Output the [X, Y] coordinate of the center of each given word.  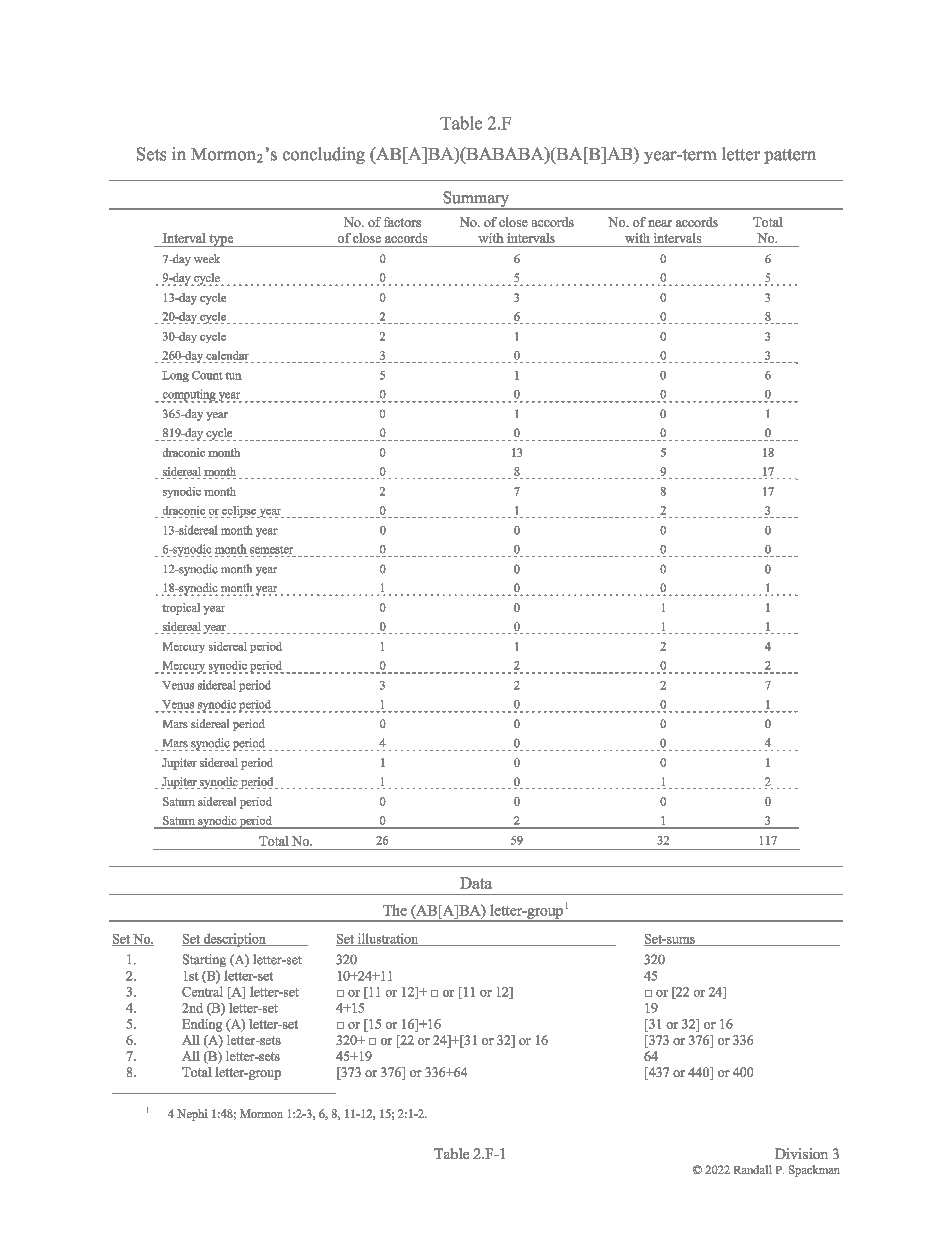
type [221, 240]
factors [402, 222]
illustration [388, 939]
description [234, 940]
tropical [181, 609]
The [395, 910]
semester [271, 550]
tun [233, 376]
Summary [476, 200]
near [660, 223]
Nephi [192, 1115]
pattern [790, 156]
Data [476, 883]
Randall [753, 1169]
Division [801, 1153]
